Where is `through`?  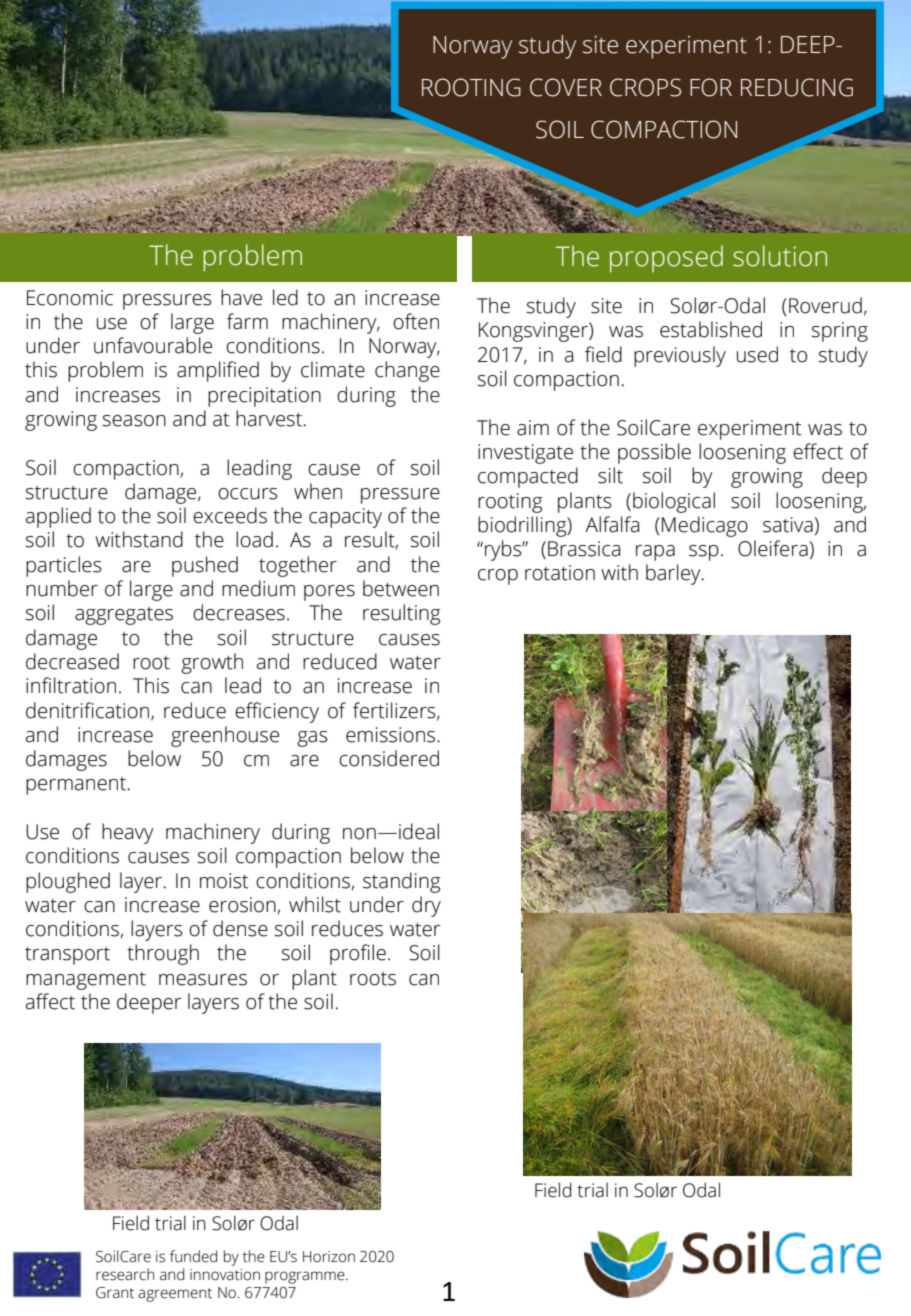 through is located at coordinates (163, 954).
